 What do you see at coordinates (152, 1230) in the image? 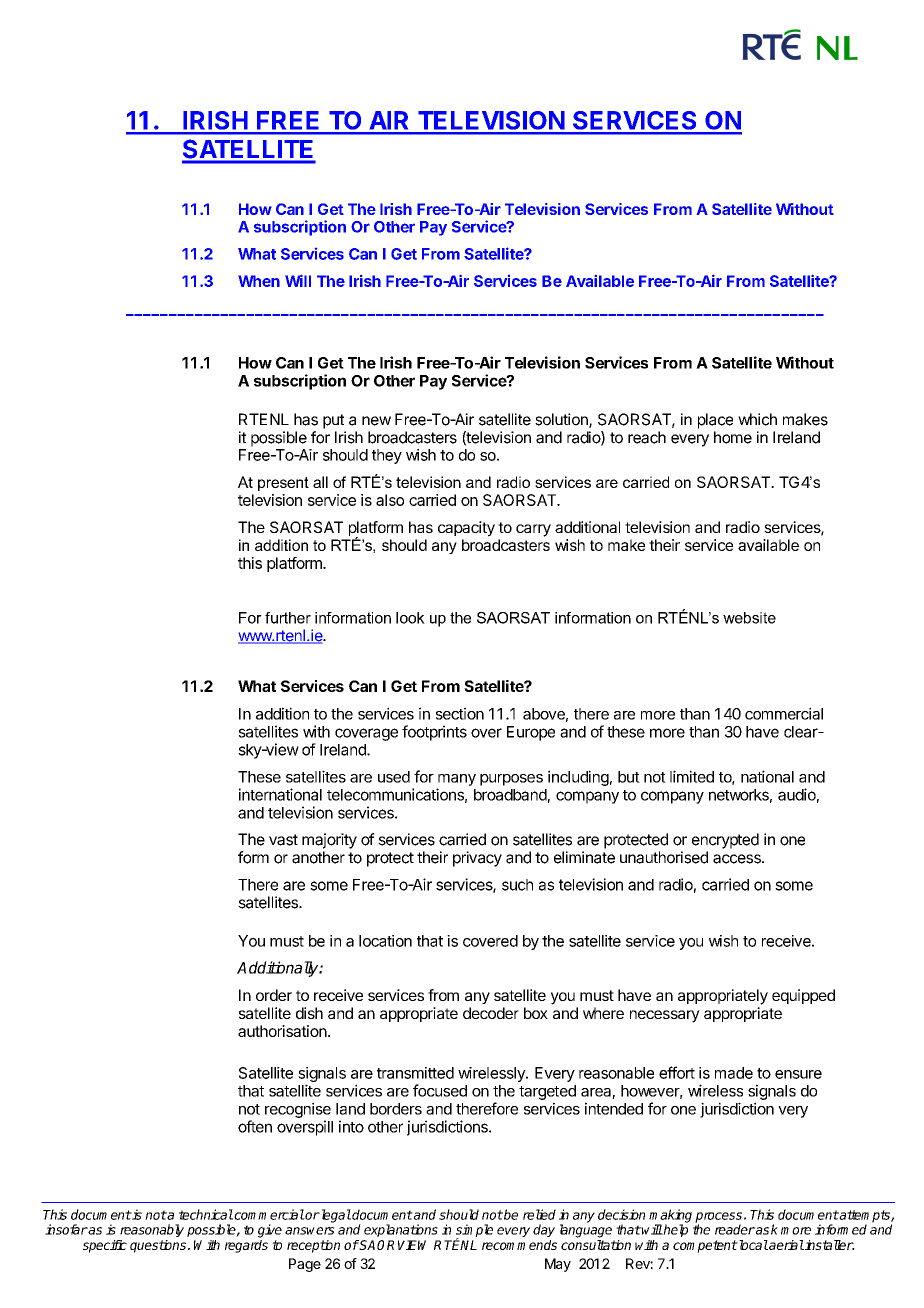
I see `reasonably` at bounding box center [152, 1230].
